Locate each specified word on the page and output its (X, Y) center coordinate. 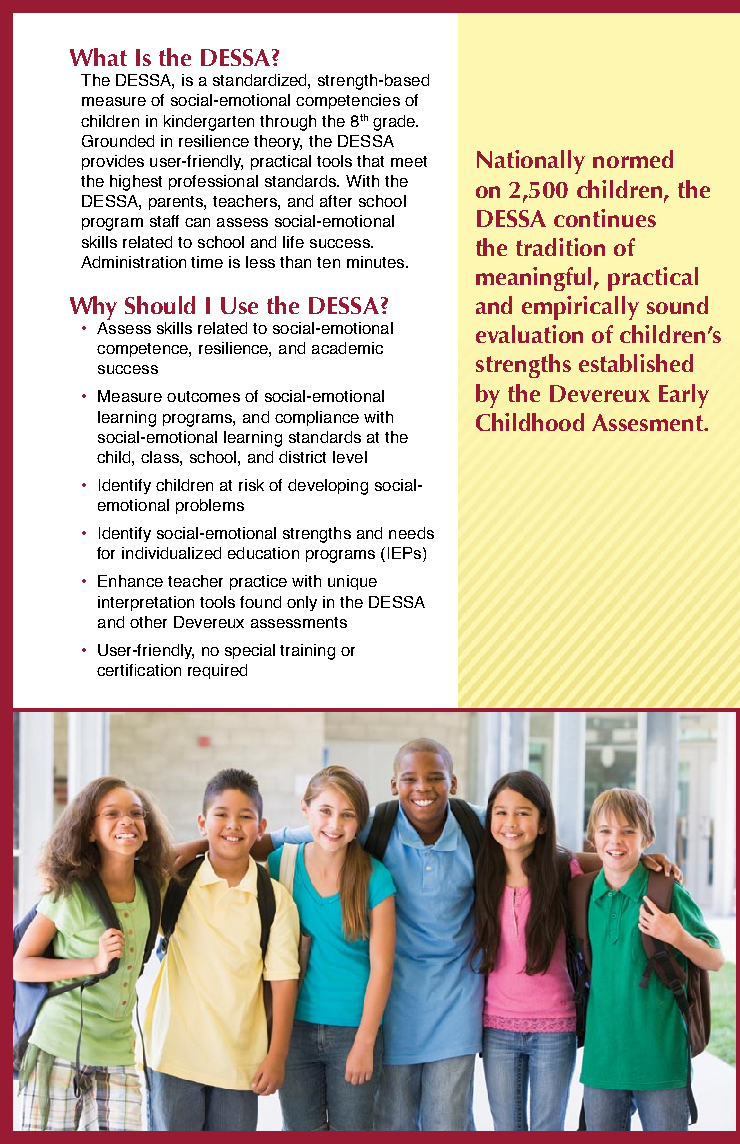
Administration (133, 262)
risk (251, 485)
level (350, 457)
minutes (377, 262)
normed (633, 159)
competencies (348, 101)
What (98, 57)
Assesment (648, 422)
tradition (560, 247)
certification (139, 670)
